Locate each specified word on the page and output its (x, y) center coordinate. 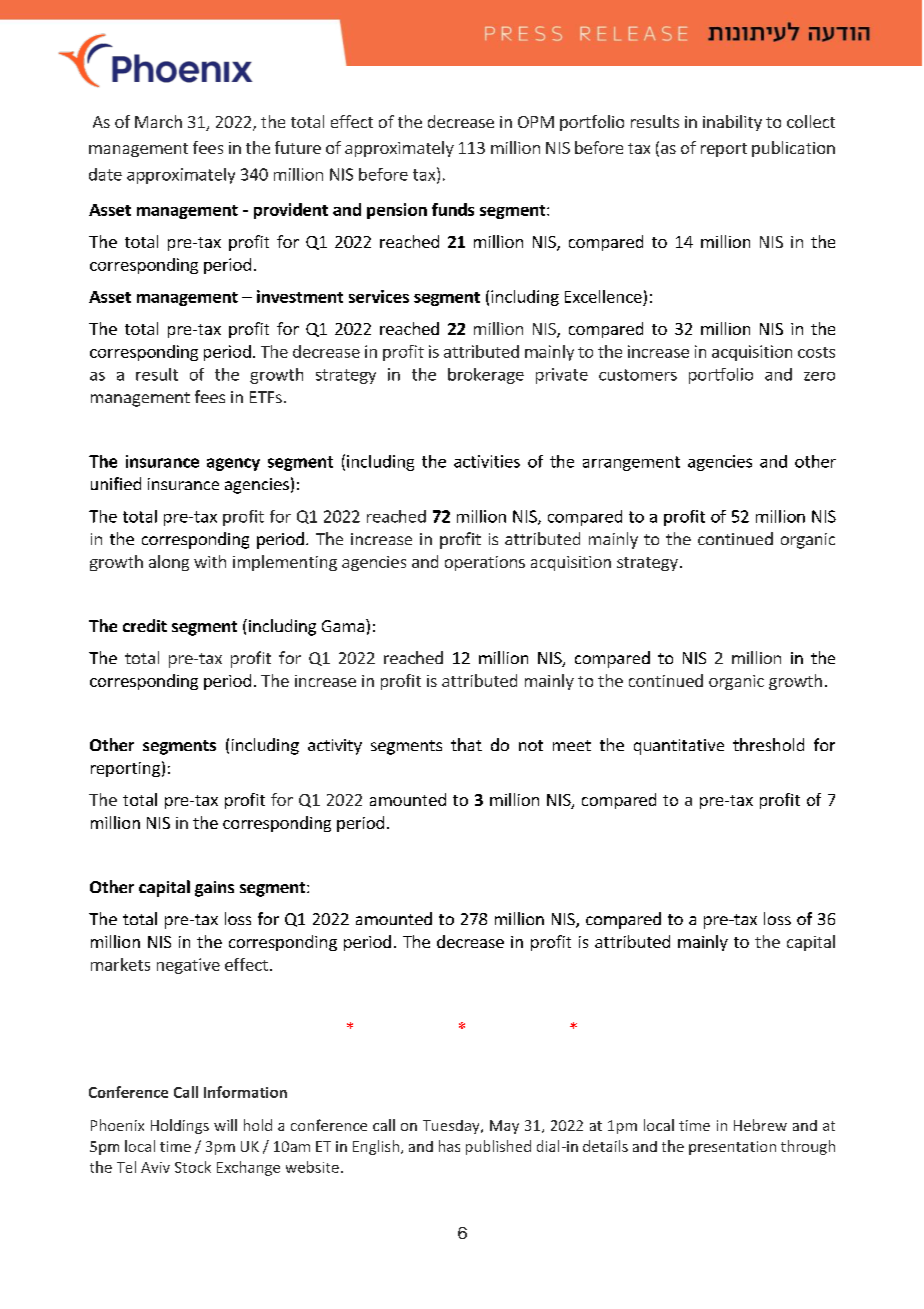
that (466, 744)
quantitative (679, 747)
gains (214, 889)
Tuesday (452, 1127)
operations (485, 563)
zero (819, 376)
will (225, 1125)
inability (732, 123)
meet (572, 745)
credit (145, 625)
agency (233, 464)
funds (453, 209)
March (158, 121)
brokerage (486, 376)
